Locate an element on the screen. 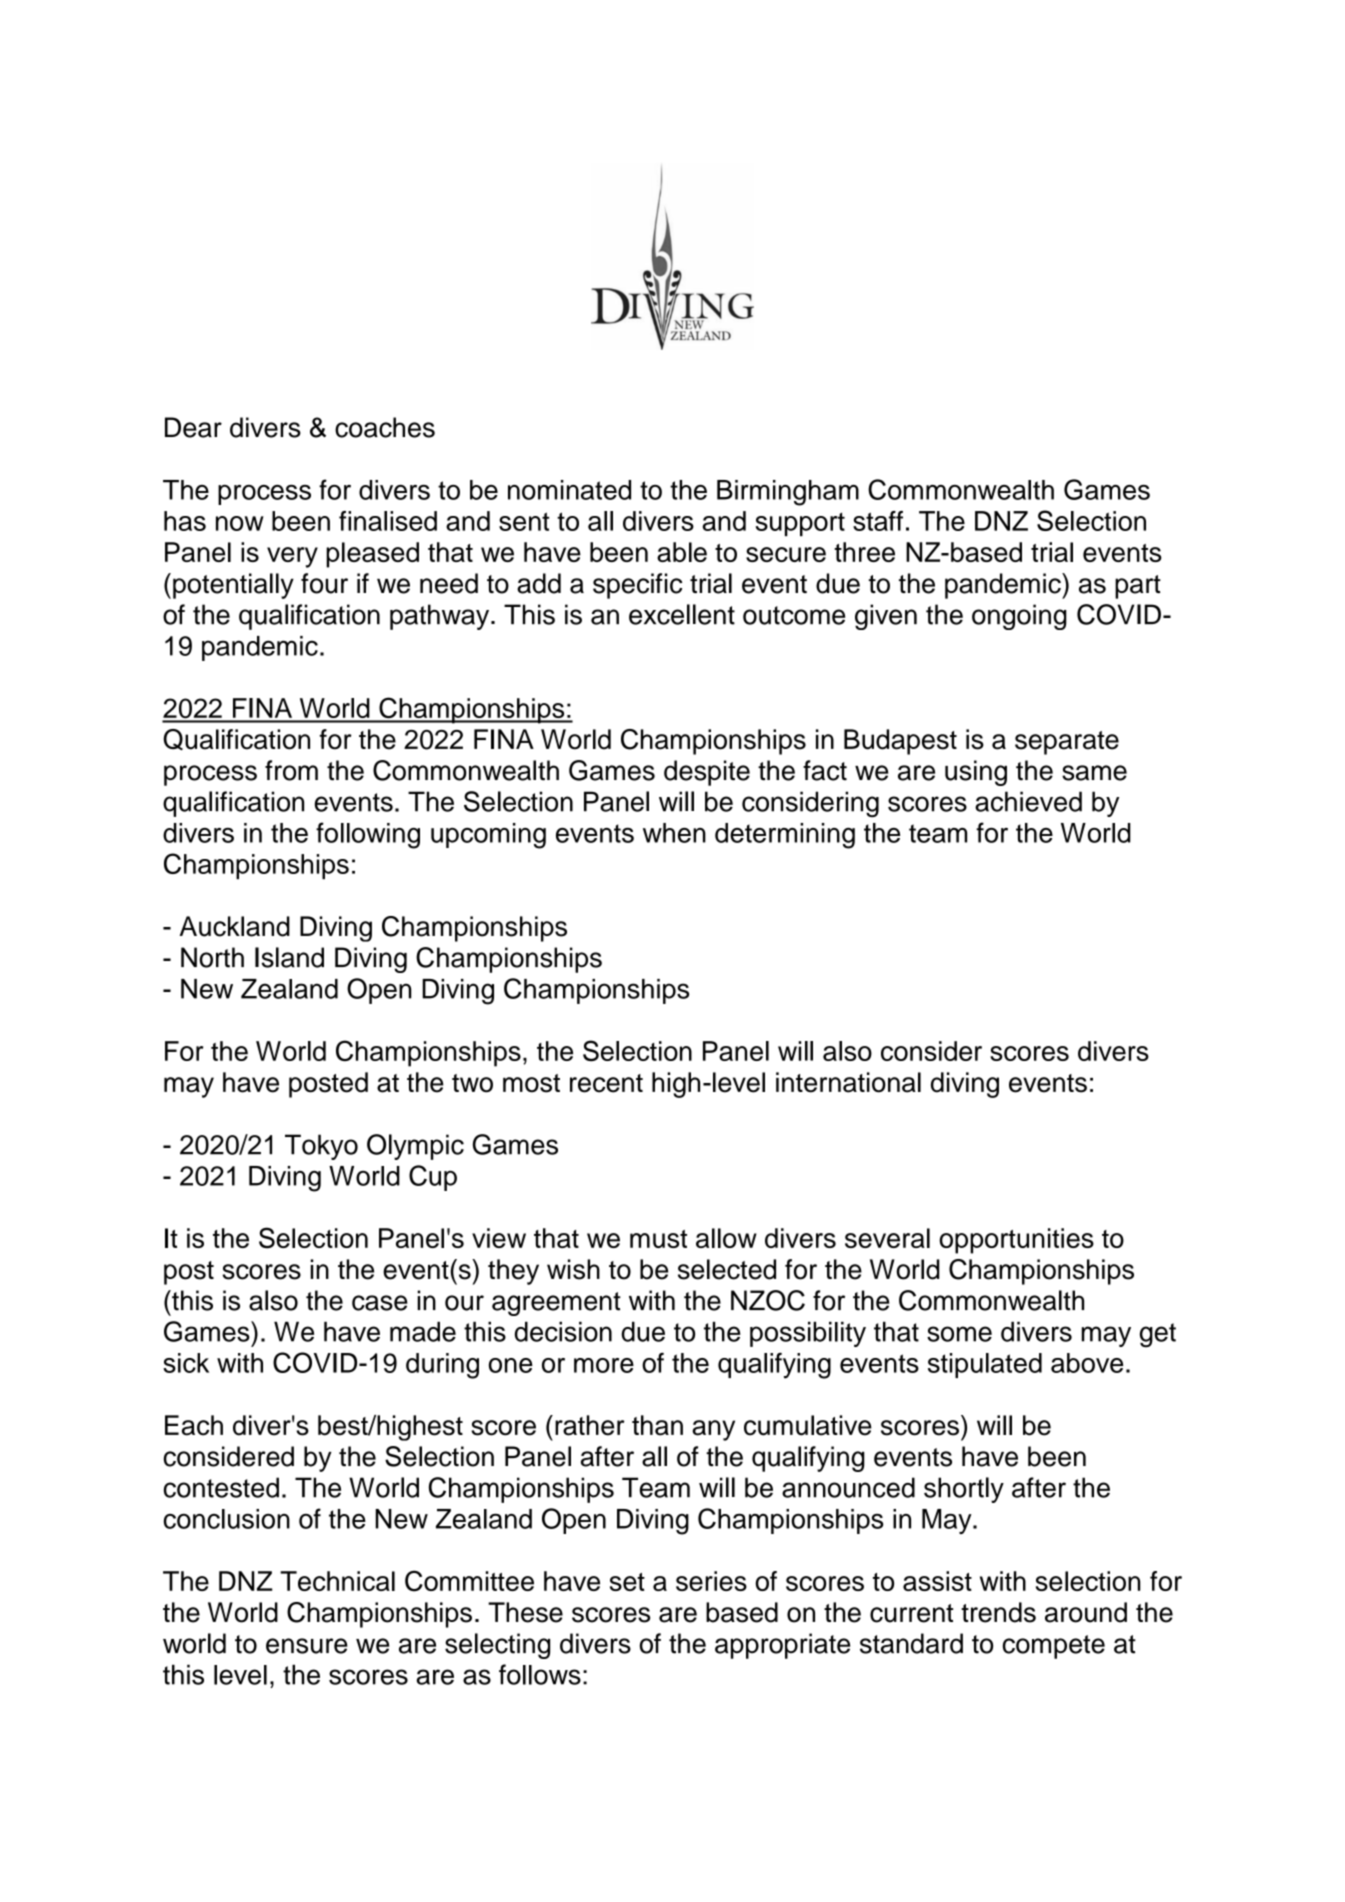  series is located at coordinates (711, 1581).
